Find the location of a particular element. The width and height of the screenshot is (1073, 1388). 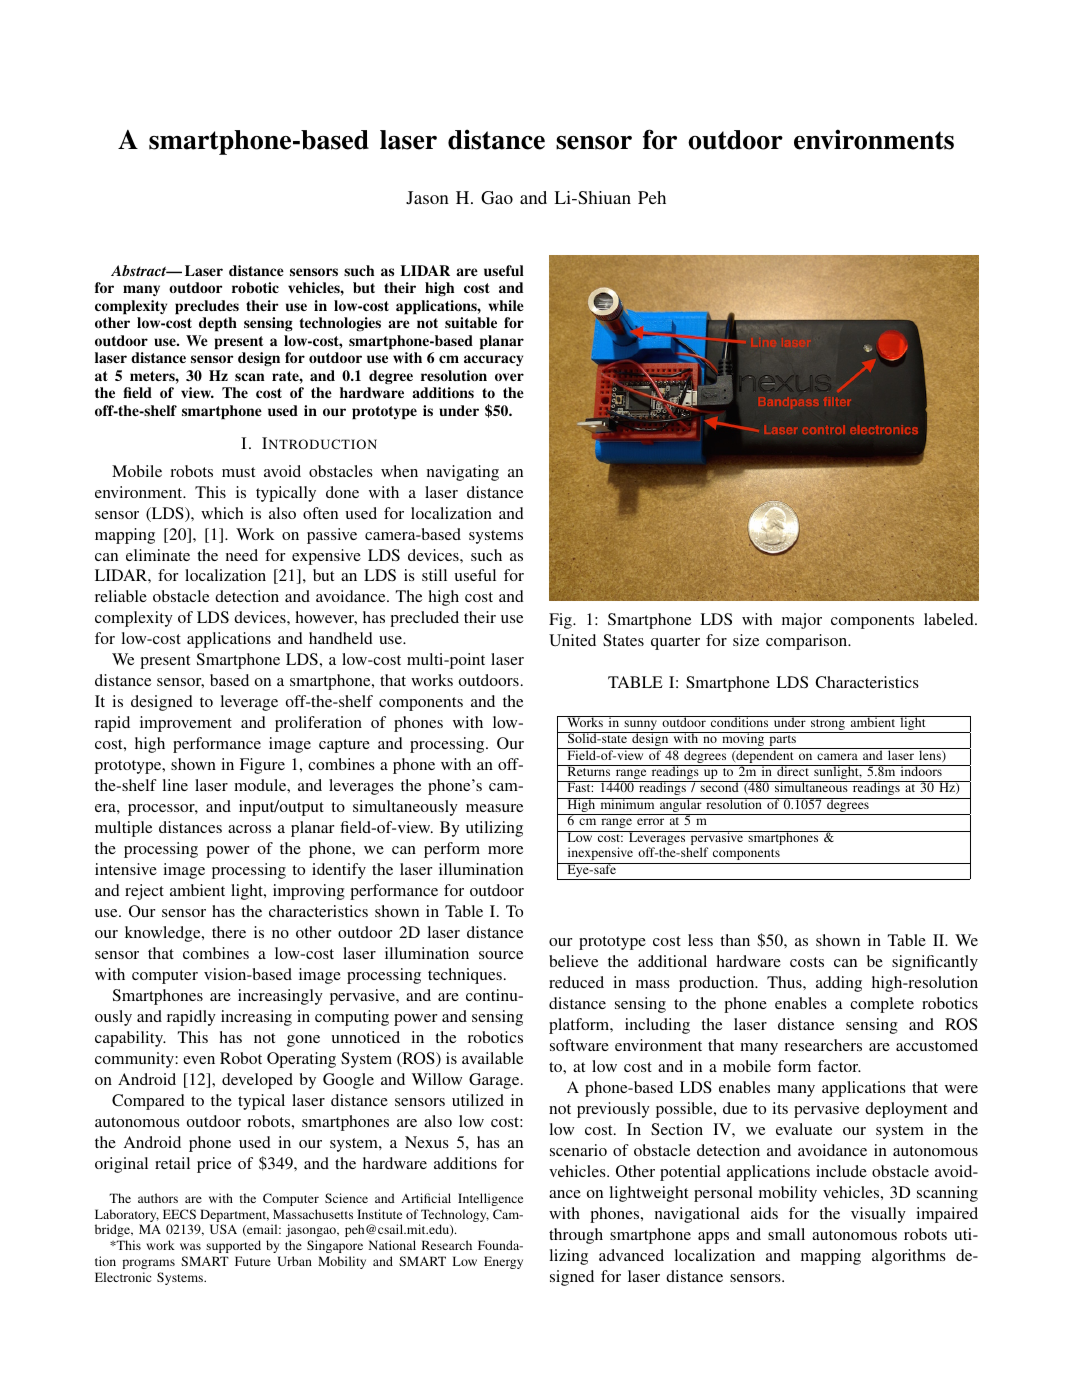

need is located at coordinates (242, 555).
